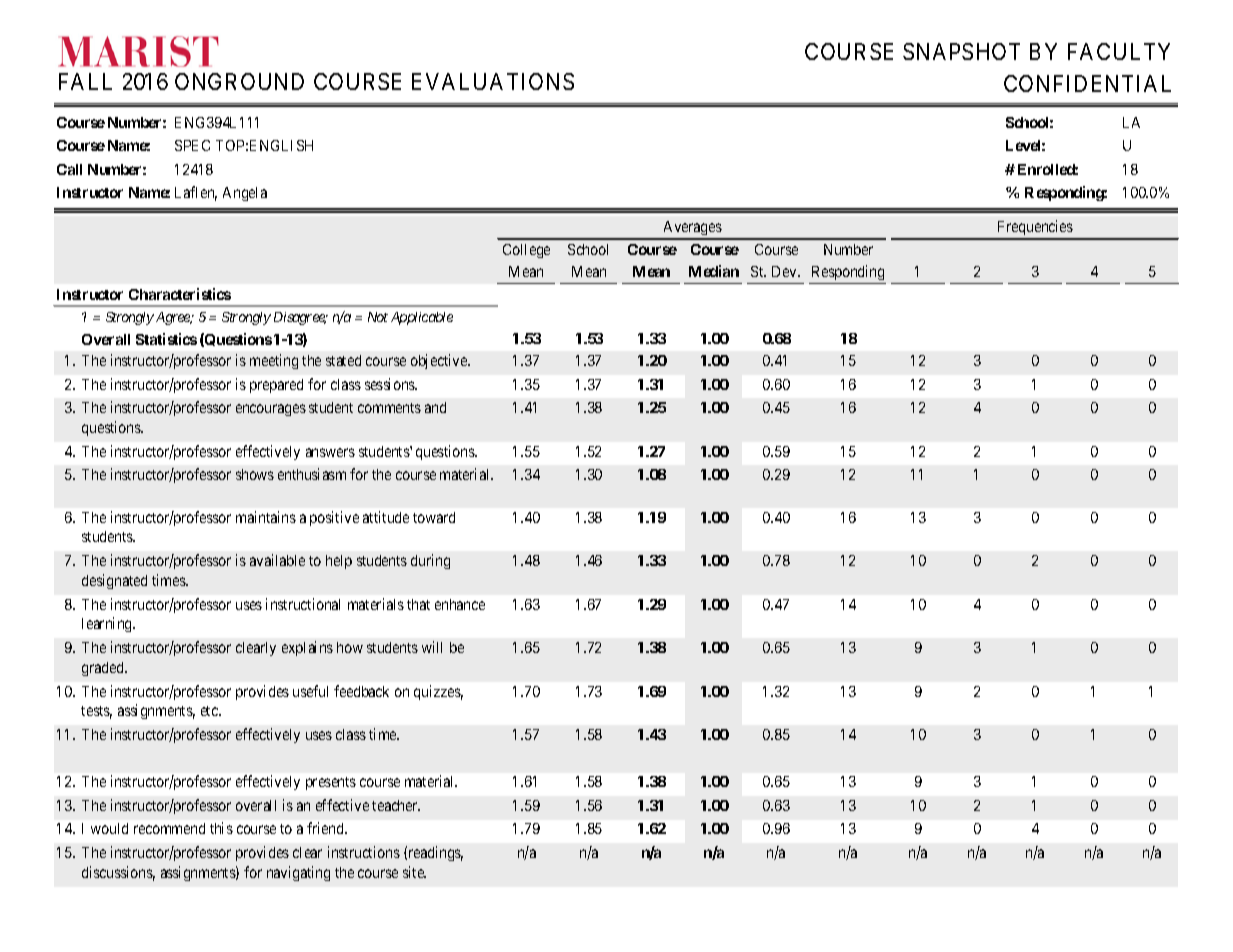 The width and height of the document is (1233, 952). I want to click on EVALUATIONS, so click(493, 81).
